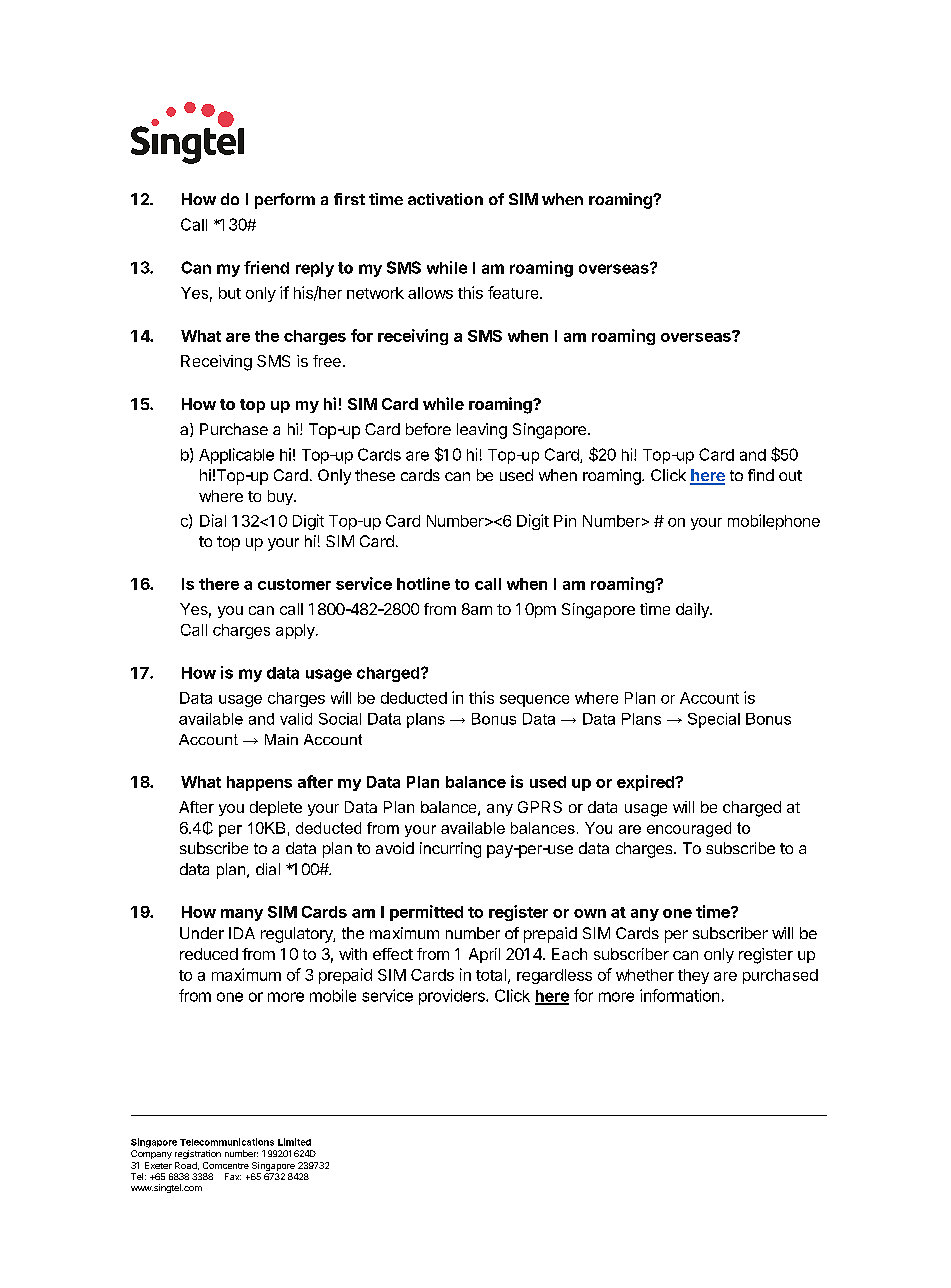 The height and width of the screenshot is (1288, 951). What do you see at coordinates (227, 1142) in the screenshot?
I see `Telecommunications` at bounding box center [227, 1142].
